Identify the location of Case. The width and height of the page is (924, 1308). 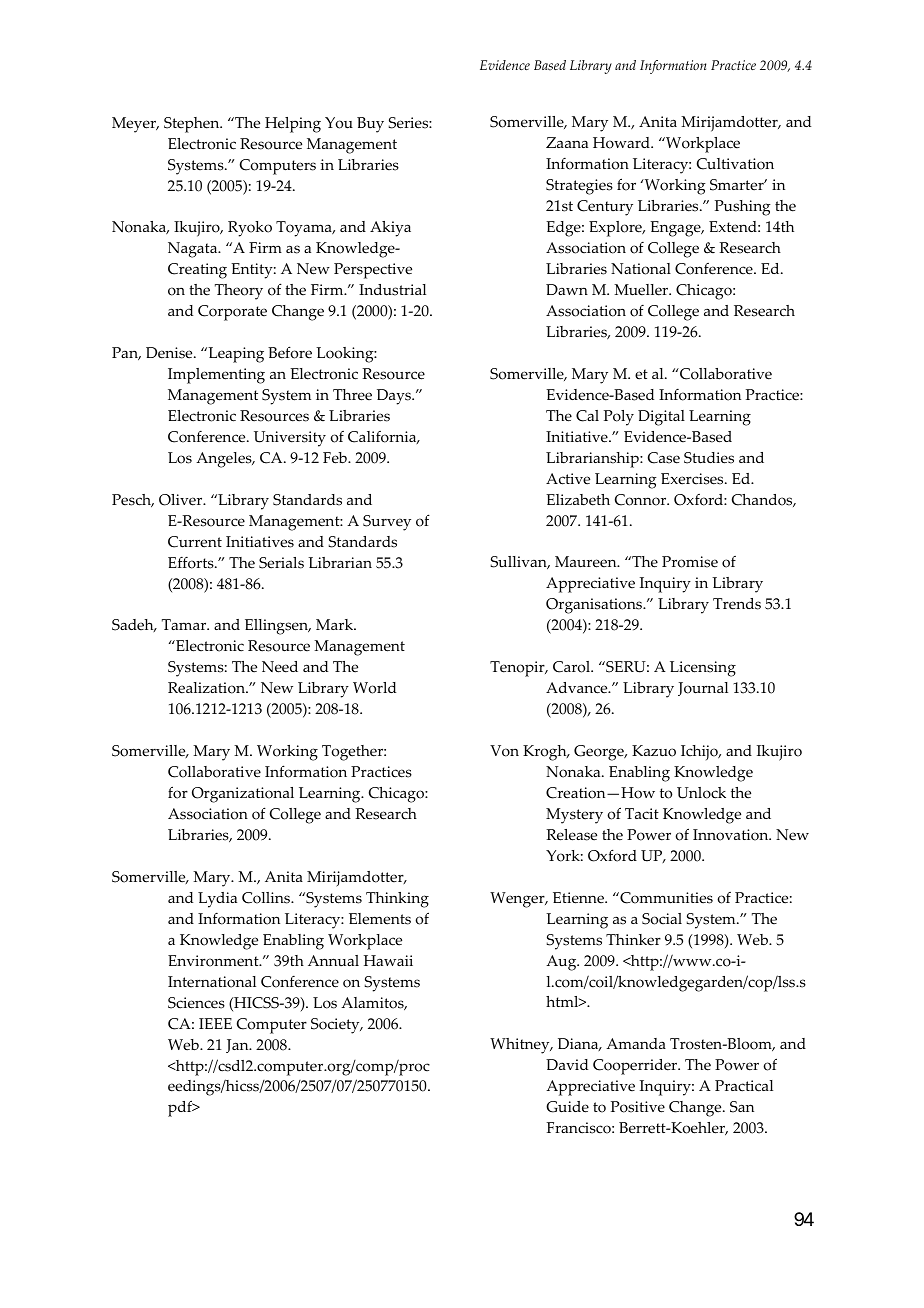
(664, 458).
